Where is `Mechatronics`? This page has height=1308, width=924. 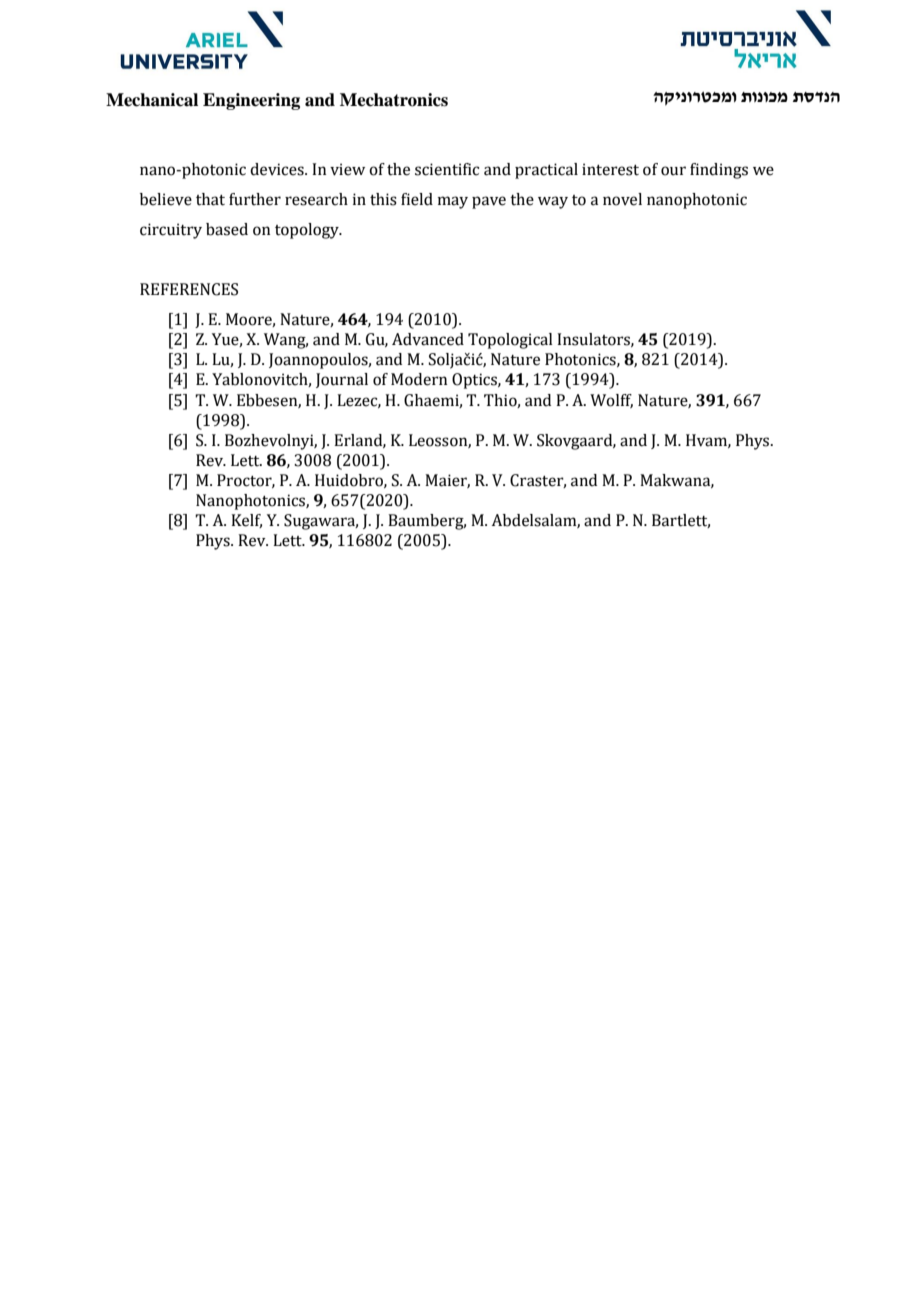
Mechatronics is located at coordinates (394, 100).
